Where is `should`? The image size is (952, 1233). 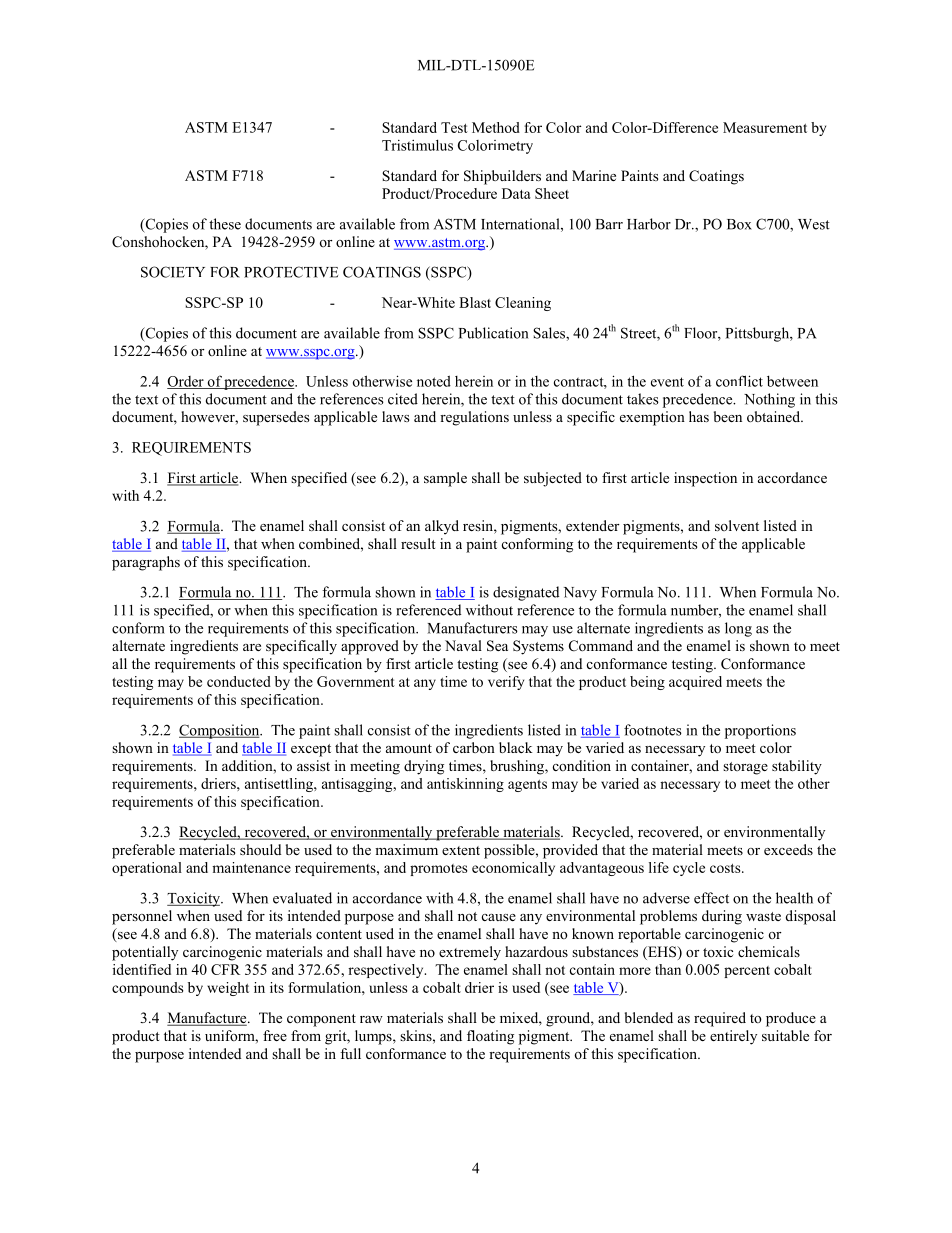 should is located at coordinates (260, 850).
